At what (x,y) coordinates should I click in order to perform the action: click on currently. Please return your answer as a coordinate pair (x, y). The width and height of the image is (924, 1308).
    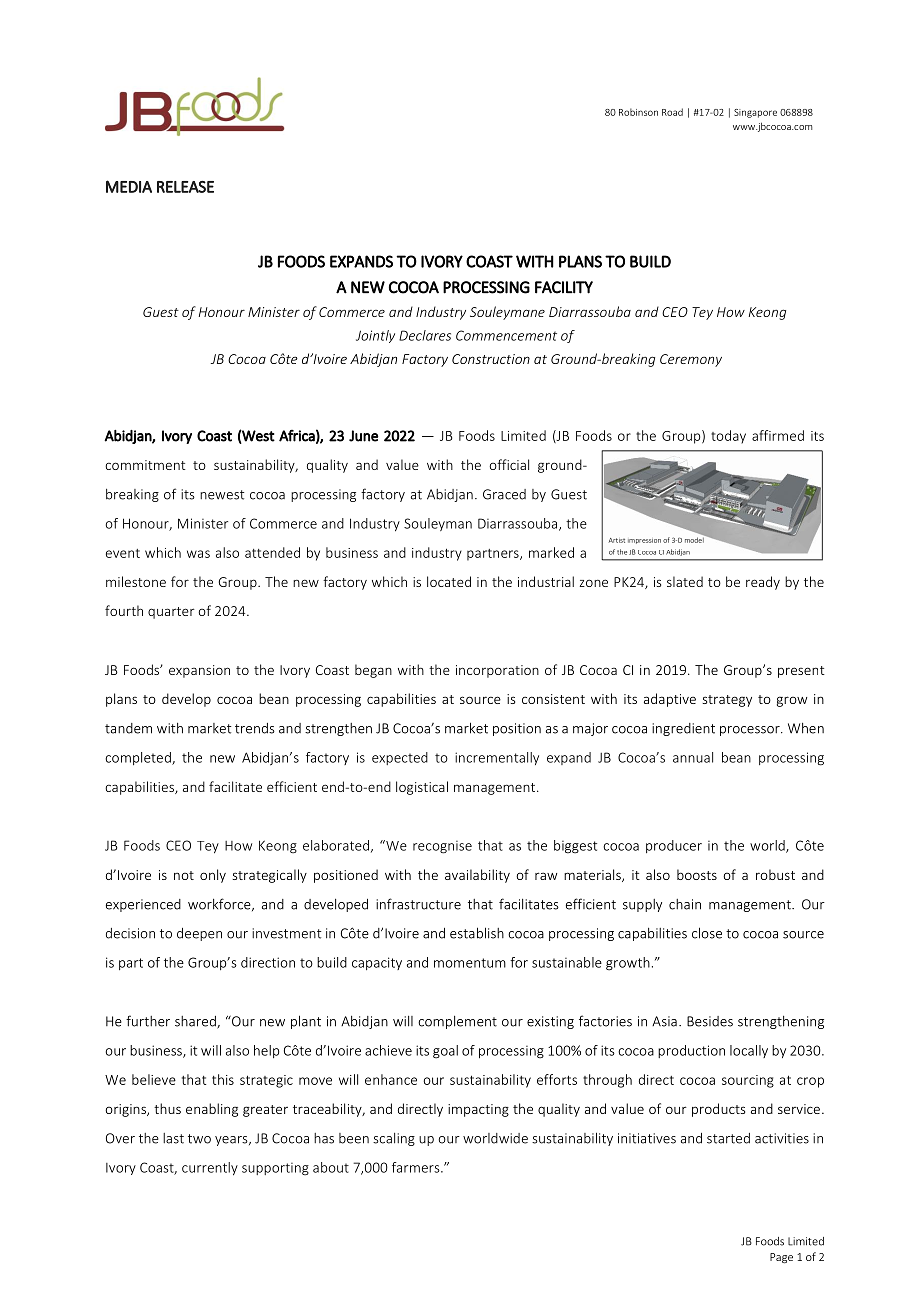
    Looking at the image, I should click on (210, 1169).
